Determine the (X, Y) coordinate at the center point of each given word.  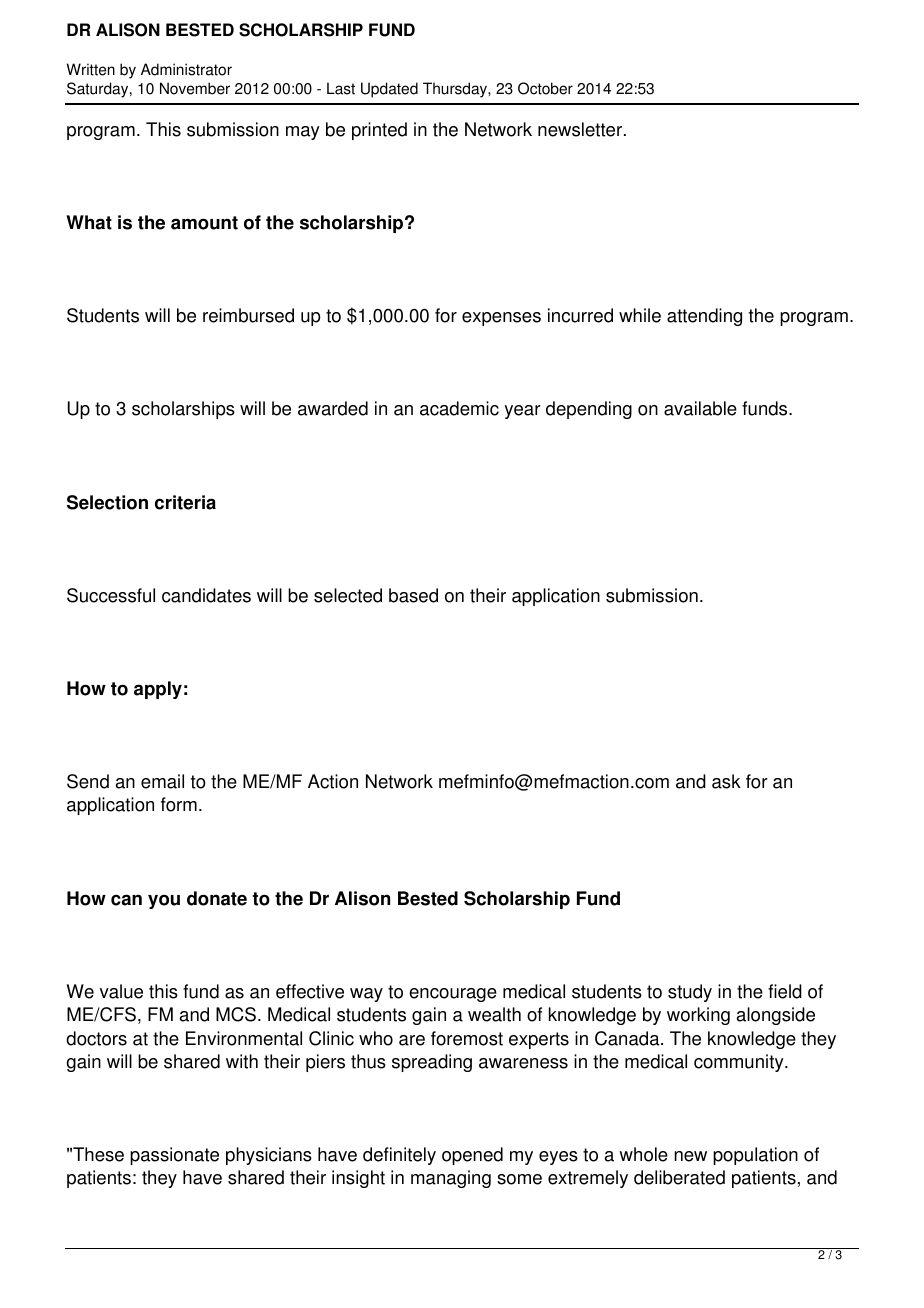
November (195, 88)
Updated (389, 90)
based (413, 595)
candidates (206, 595)
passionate (174, 1156)
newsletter (581, 129)
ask (726, 781)
